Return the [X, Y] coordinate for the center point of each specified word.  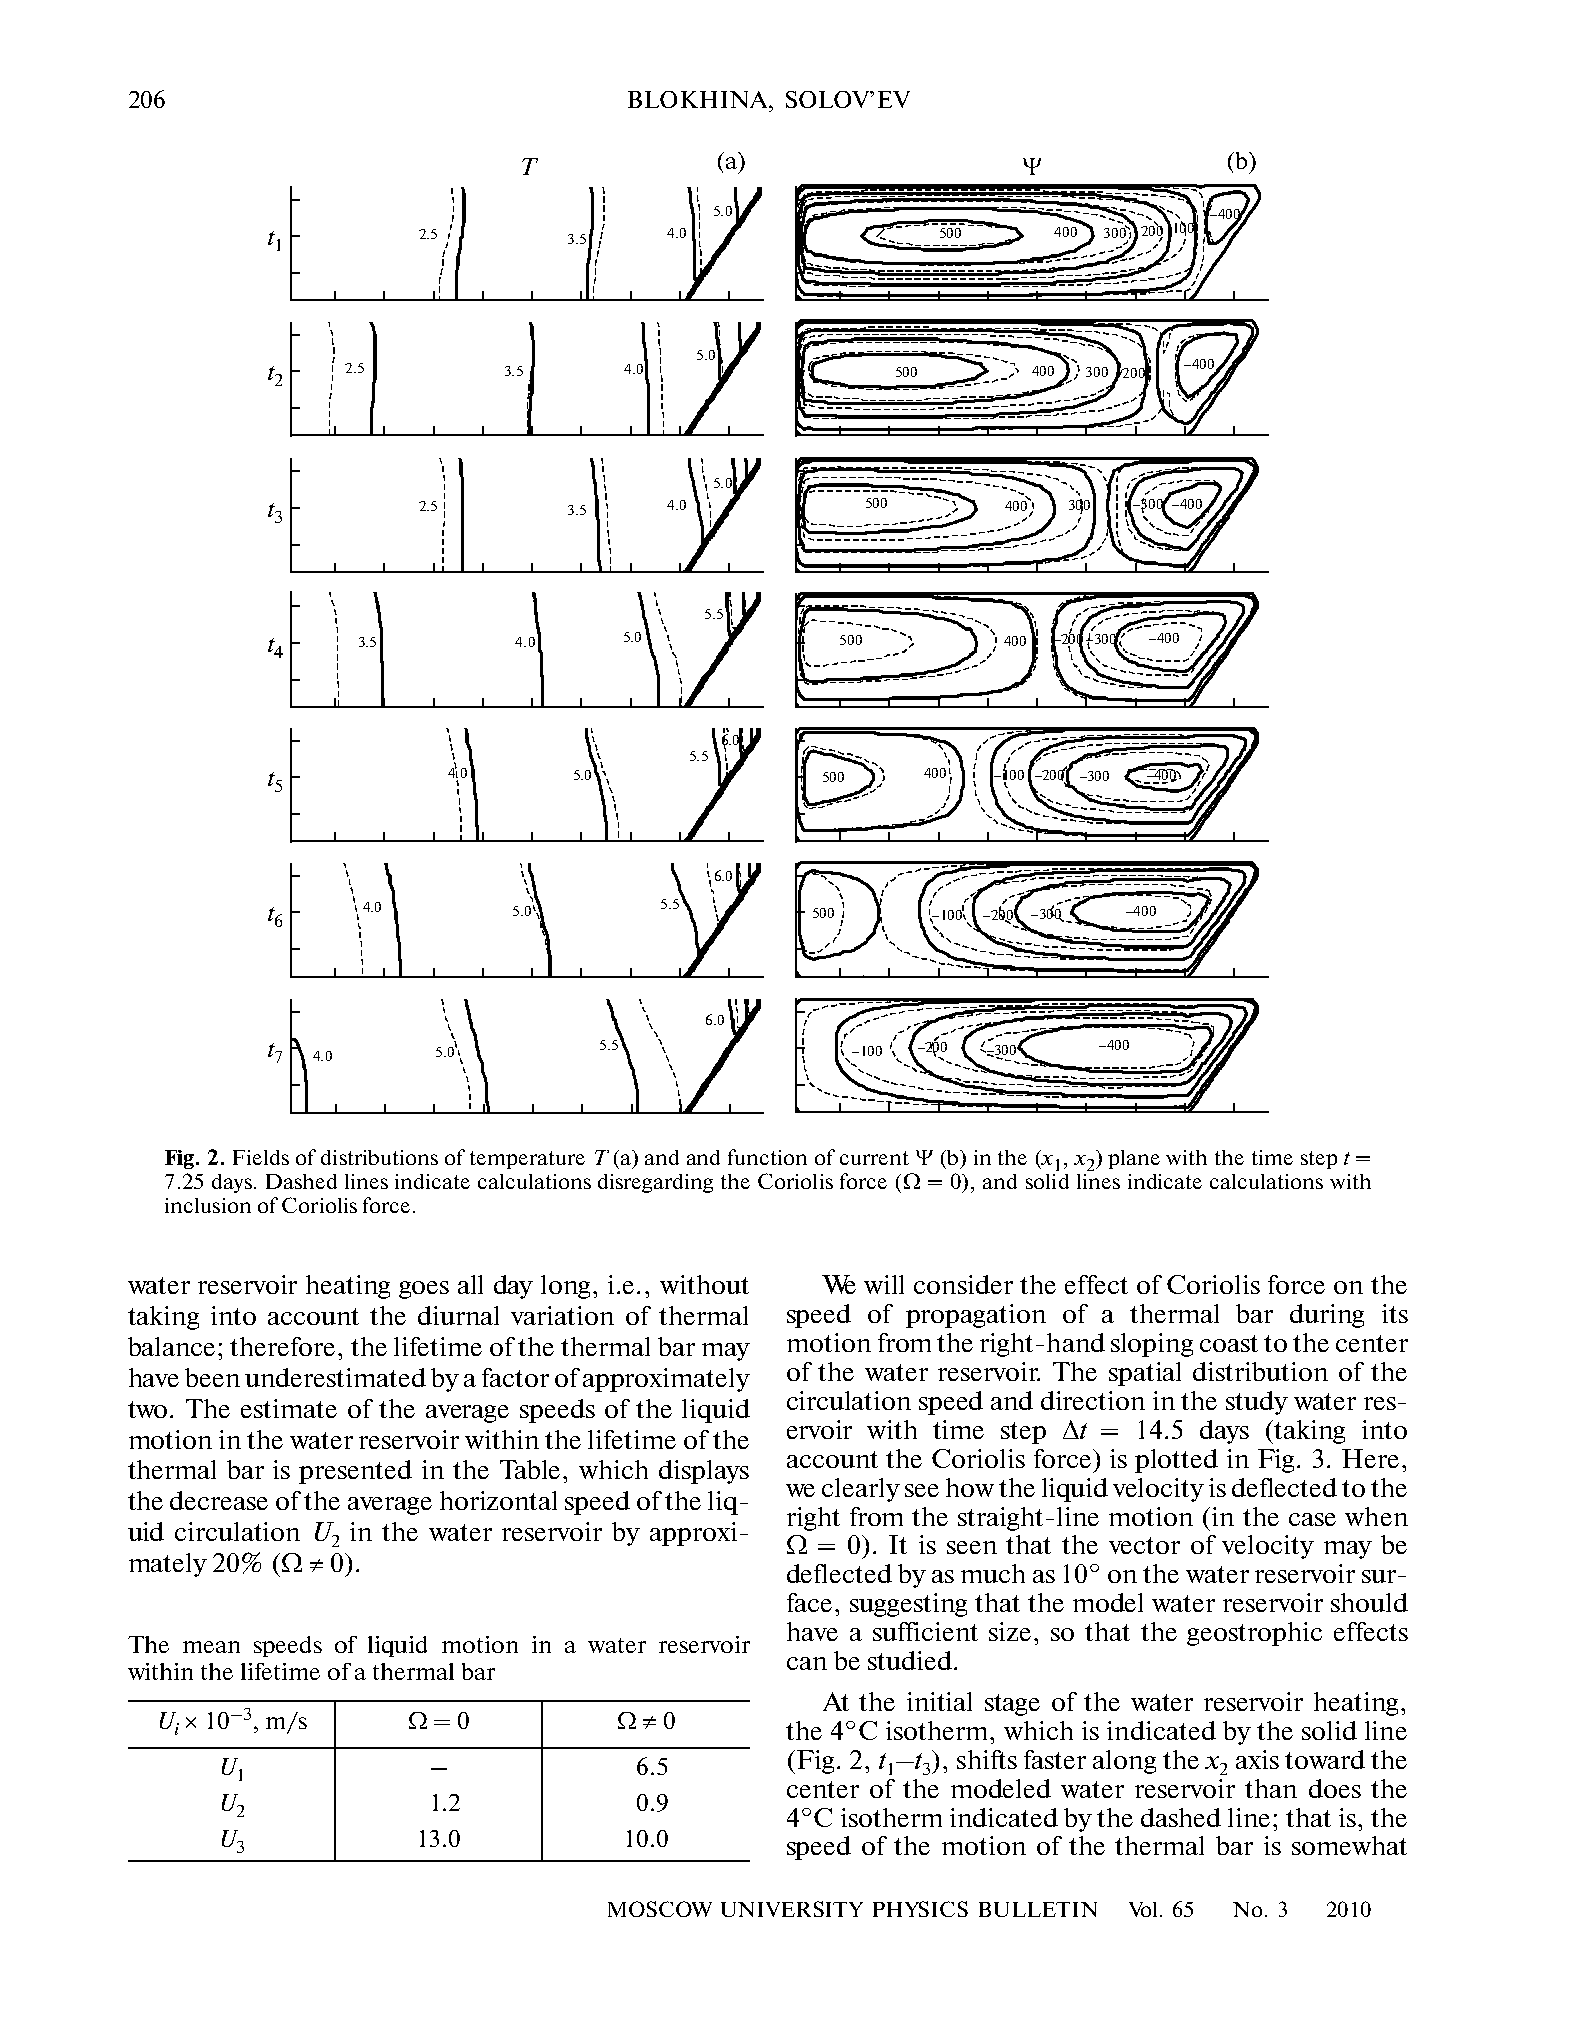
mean [211, 1647]
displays [704, 1472]
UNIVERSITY [792, 1909]
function [767, 1157]
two [149, 1409]
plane [1134, 1159]
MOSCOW [660, 1909]
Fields [261, 1157]
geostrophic [1254, 1634]
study [1257, 1403]
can [807, 1663]
